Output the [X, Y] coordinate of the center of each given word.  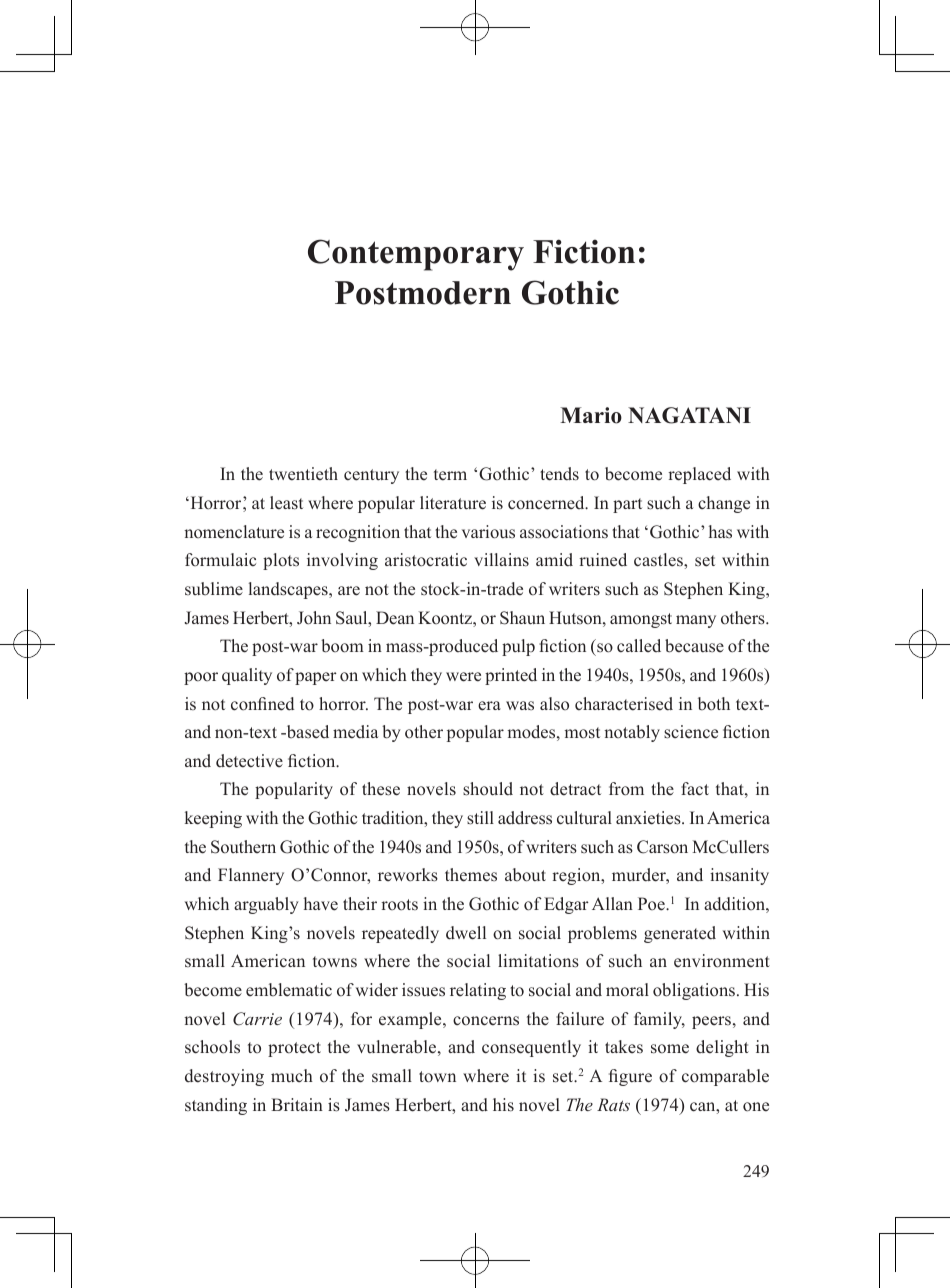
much [292, 1075]
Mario [591, 415]
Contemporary [416, 255]
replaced [699, 475]
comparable [725, 1077]
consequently [531, 1048]
